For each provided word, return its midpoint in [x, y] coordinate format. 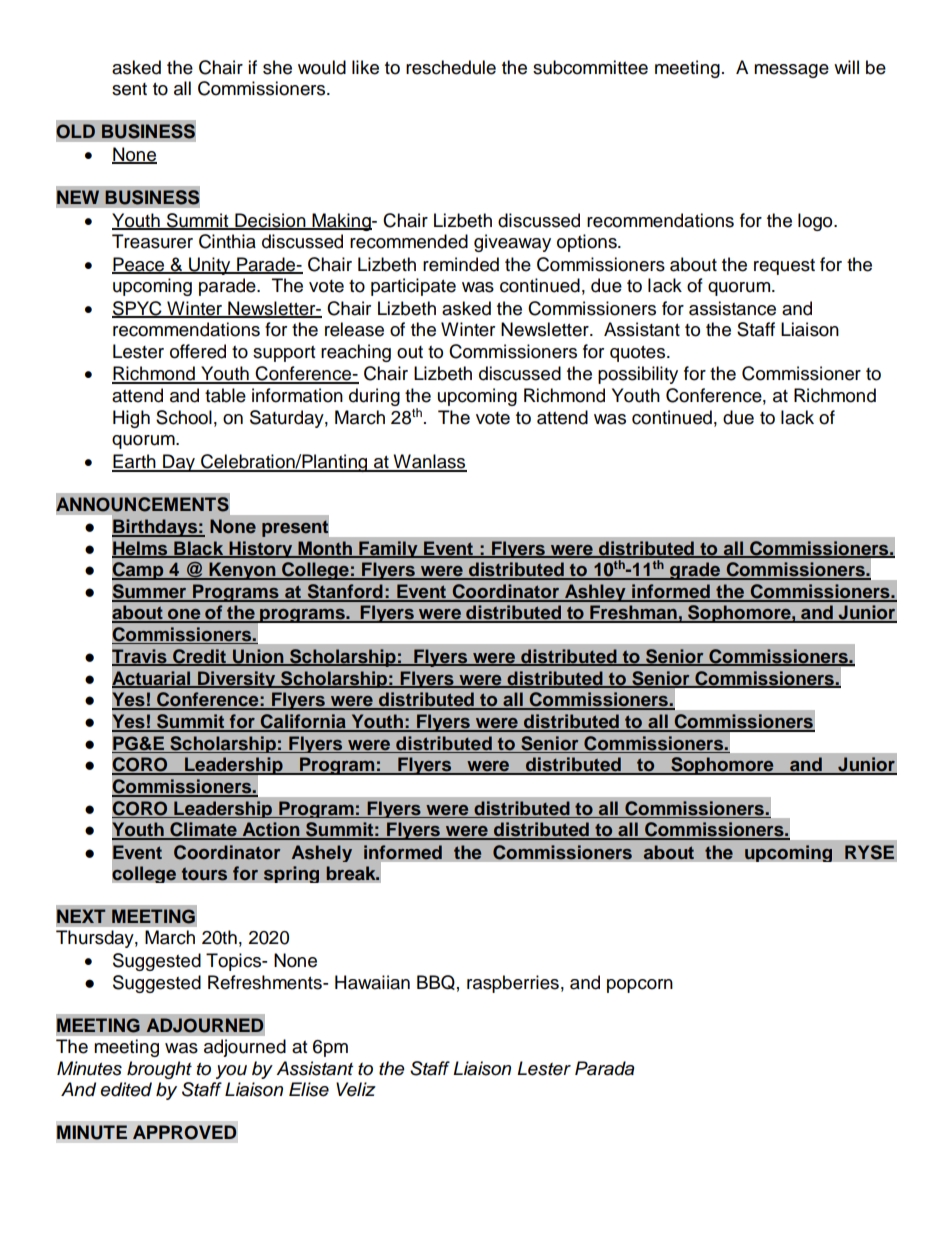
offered [198, 351]
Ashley [595, 593]
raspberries [513, 984]
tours [204, 874]
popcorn [640, 986]
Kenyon [242, 571]
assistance [732, 308]
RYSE [869, 852]
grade [695, 571]
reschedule [451, 67]
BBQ [436, 982]
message [791, 71]
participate [413, 287]
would [322, 67]
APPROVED [184, 1132]
